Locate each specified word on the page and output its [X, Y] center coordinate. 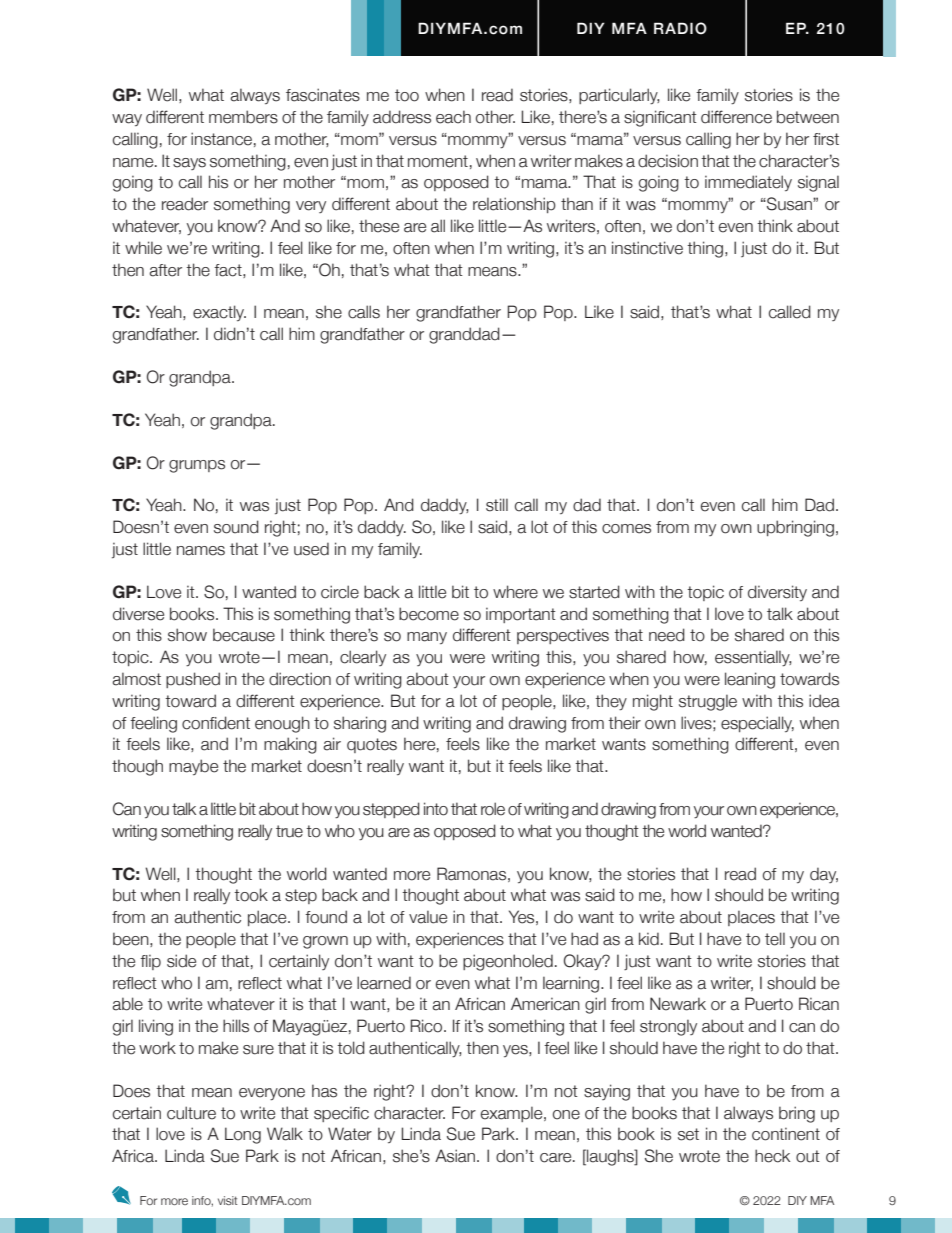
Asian [455, 1156]
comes [626, 529]
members [243, 117]
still [497, 505]
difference [736, 117]
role [493, 809]
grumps [197, 466]
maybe [193, 767]
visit [227, 1200]
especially [757, 724]
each [453, 117]
